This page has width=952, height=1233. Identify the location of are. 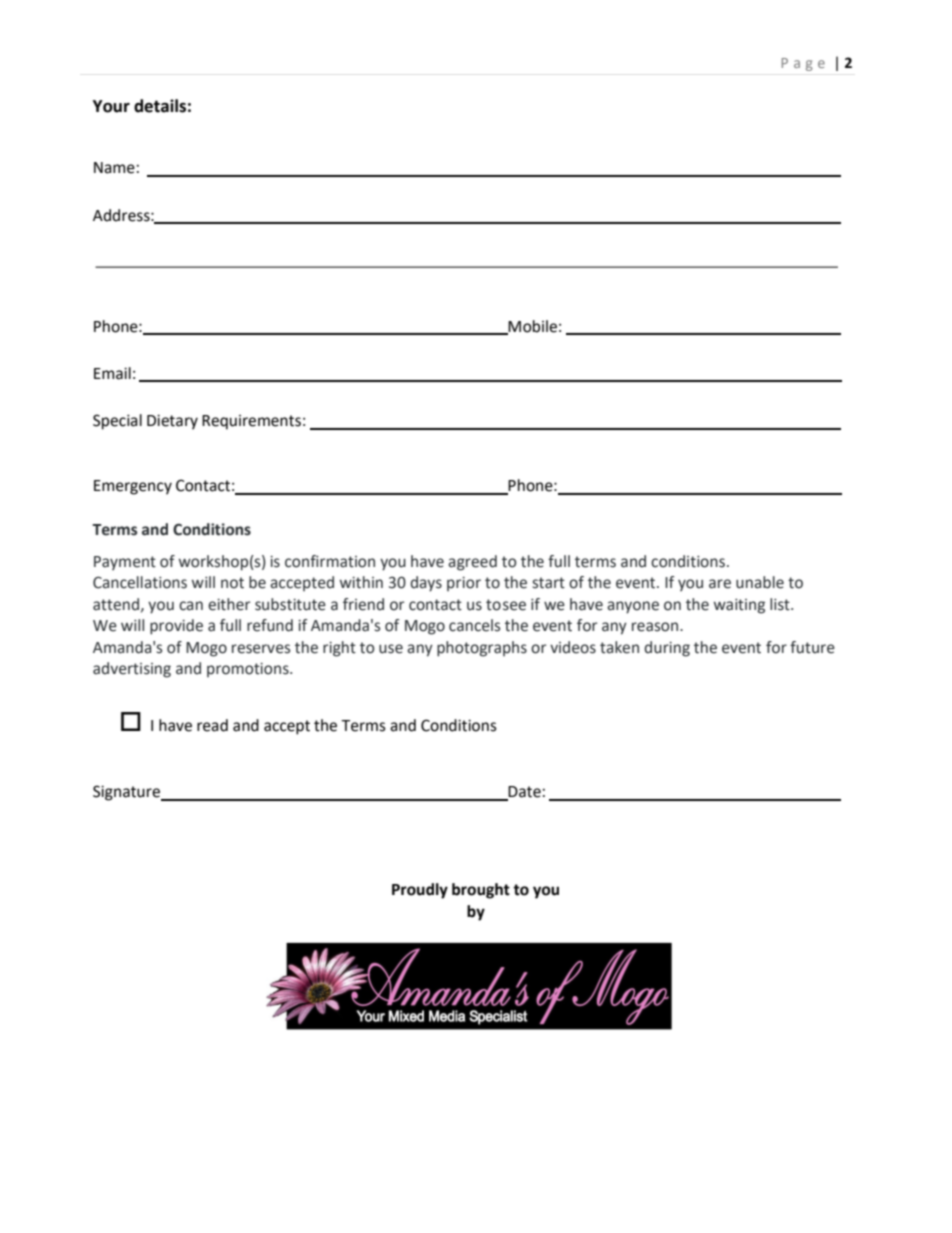
(720, 584).
